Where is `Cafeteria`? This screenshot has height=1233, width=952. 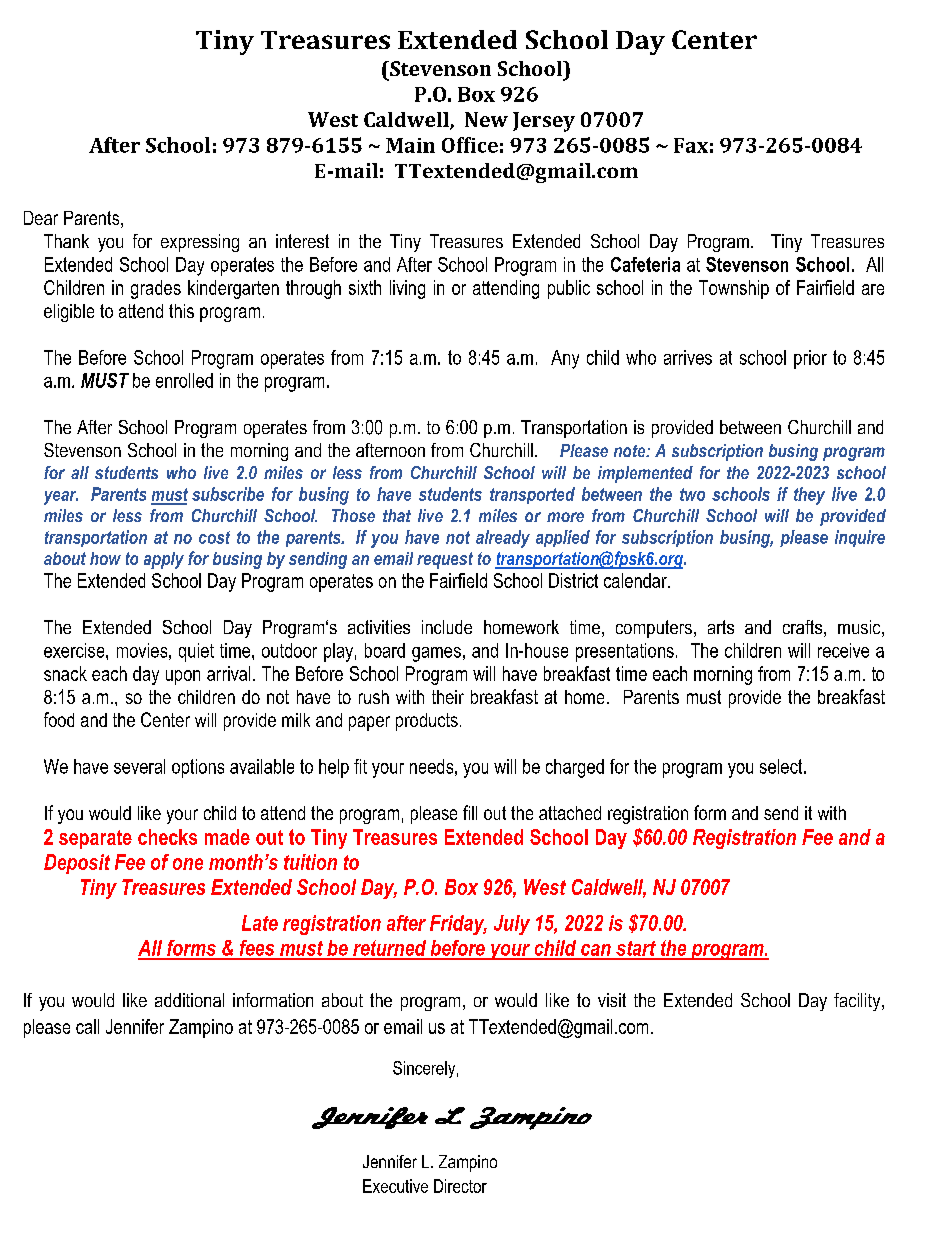 Cafeteria is located at coordinates (645, 264).
